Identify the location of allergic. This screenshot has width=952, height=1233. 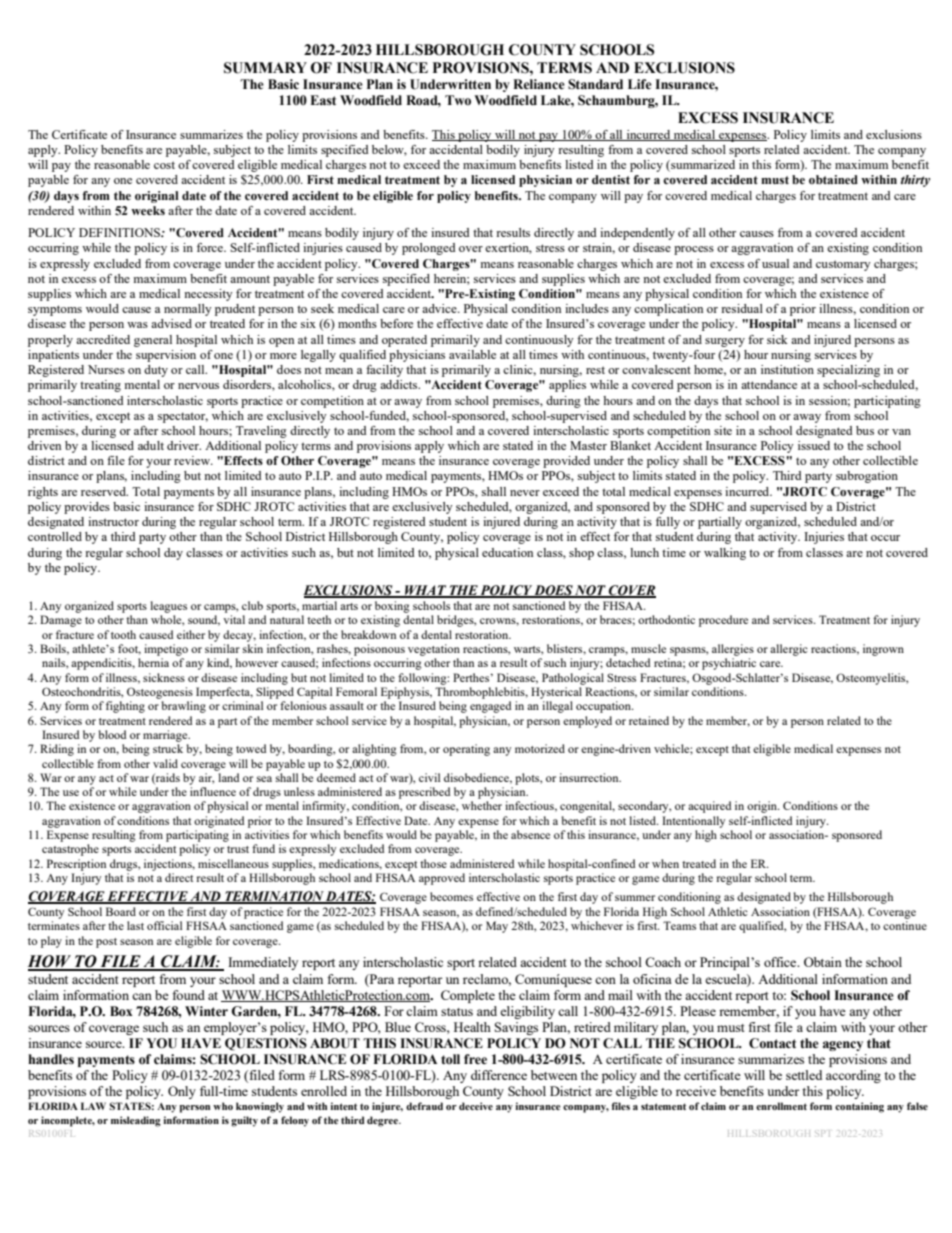
(789, 650).
